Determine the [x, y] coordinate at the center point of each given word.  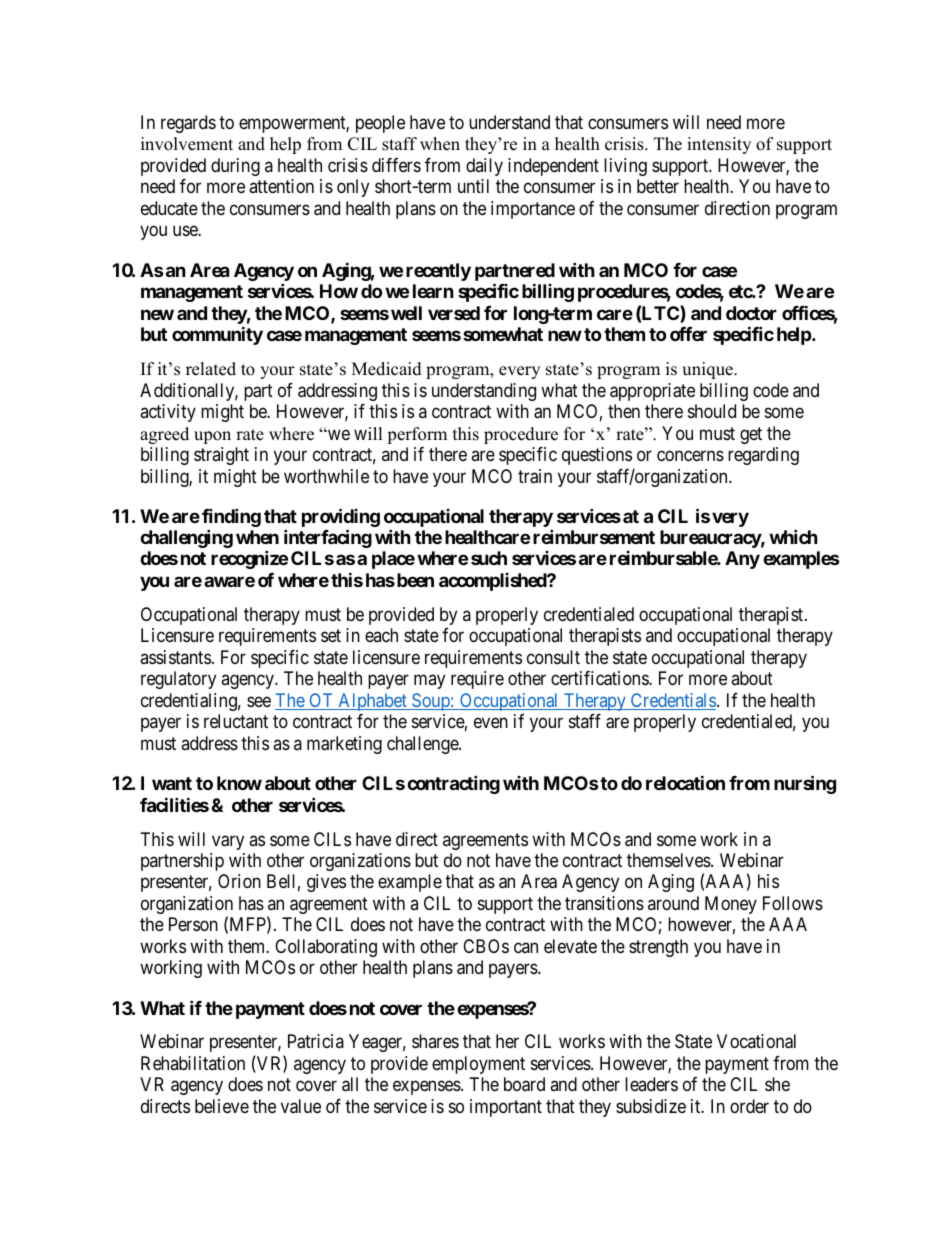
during [235, 167]
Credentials [672, 701]
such [489, 558]
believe [222, 1106]
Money [731, 905]
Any [742, 560]
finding [231, 517]
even [491, 723]
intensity [719, 145]
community [217, 335]
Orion [239, 881]
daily [484, 167]
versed [454, 313]
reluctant [236, 721]
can [526, 947]
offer [688, 334]
